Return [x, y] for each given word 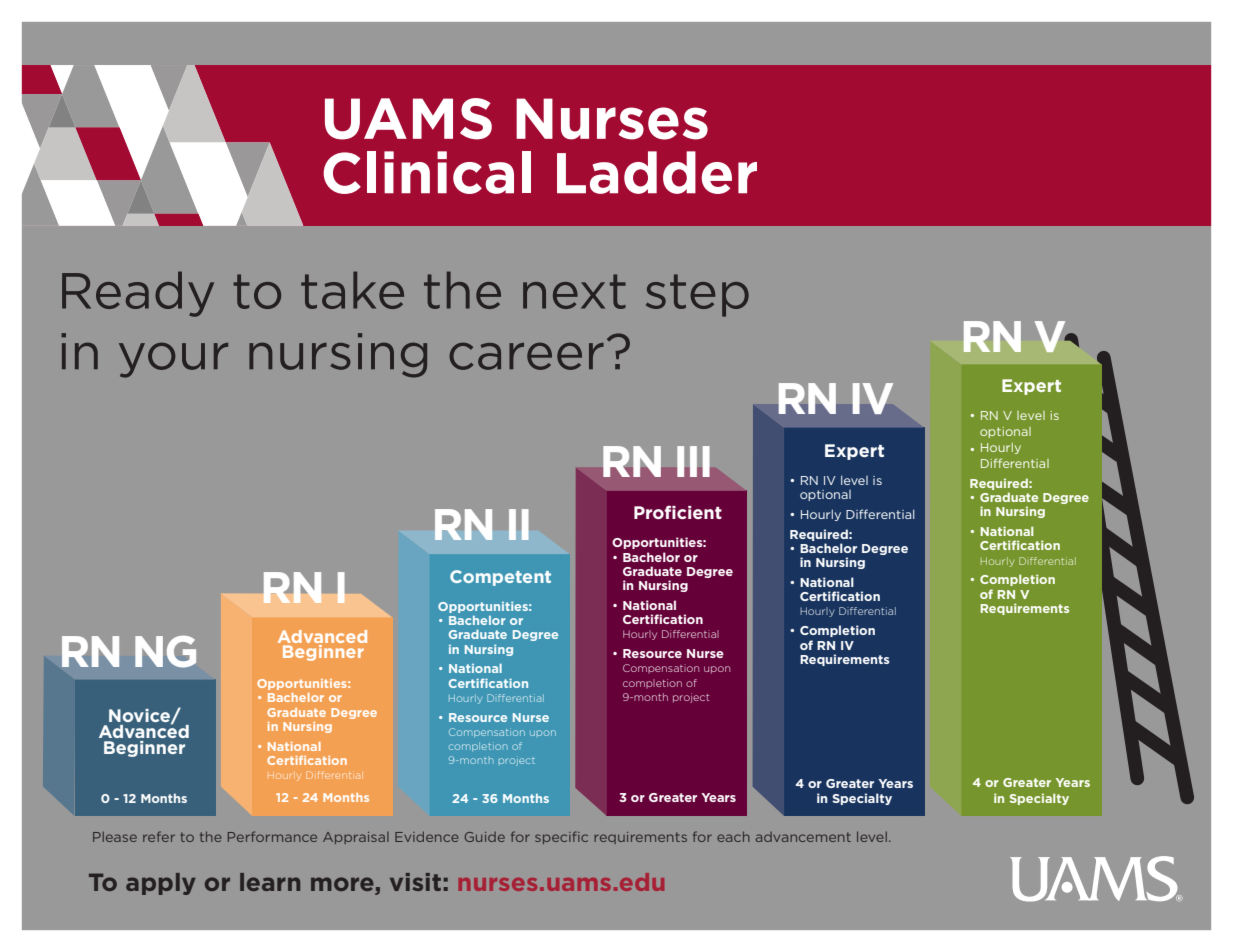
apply [161, 884]
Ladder [657, 172]
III [693, 461]
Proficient [678, 512]
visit [415, 882]
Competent [500, 578]
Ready [138, 294]
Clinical [427, 172]
